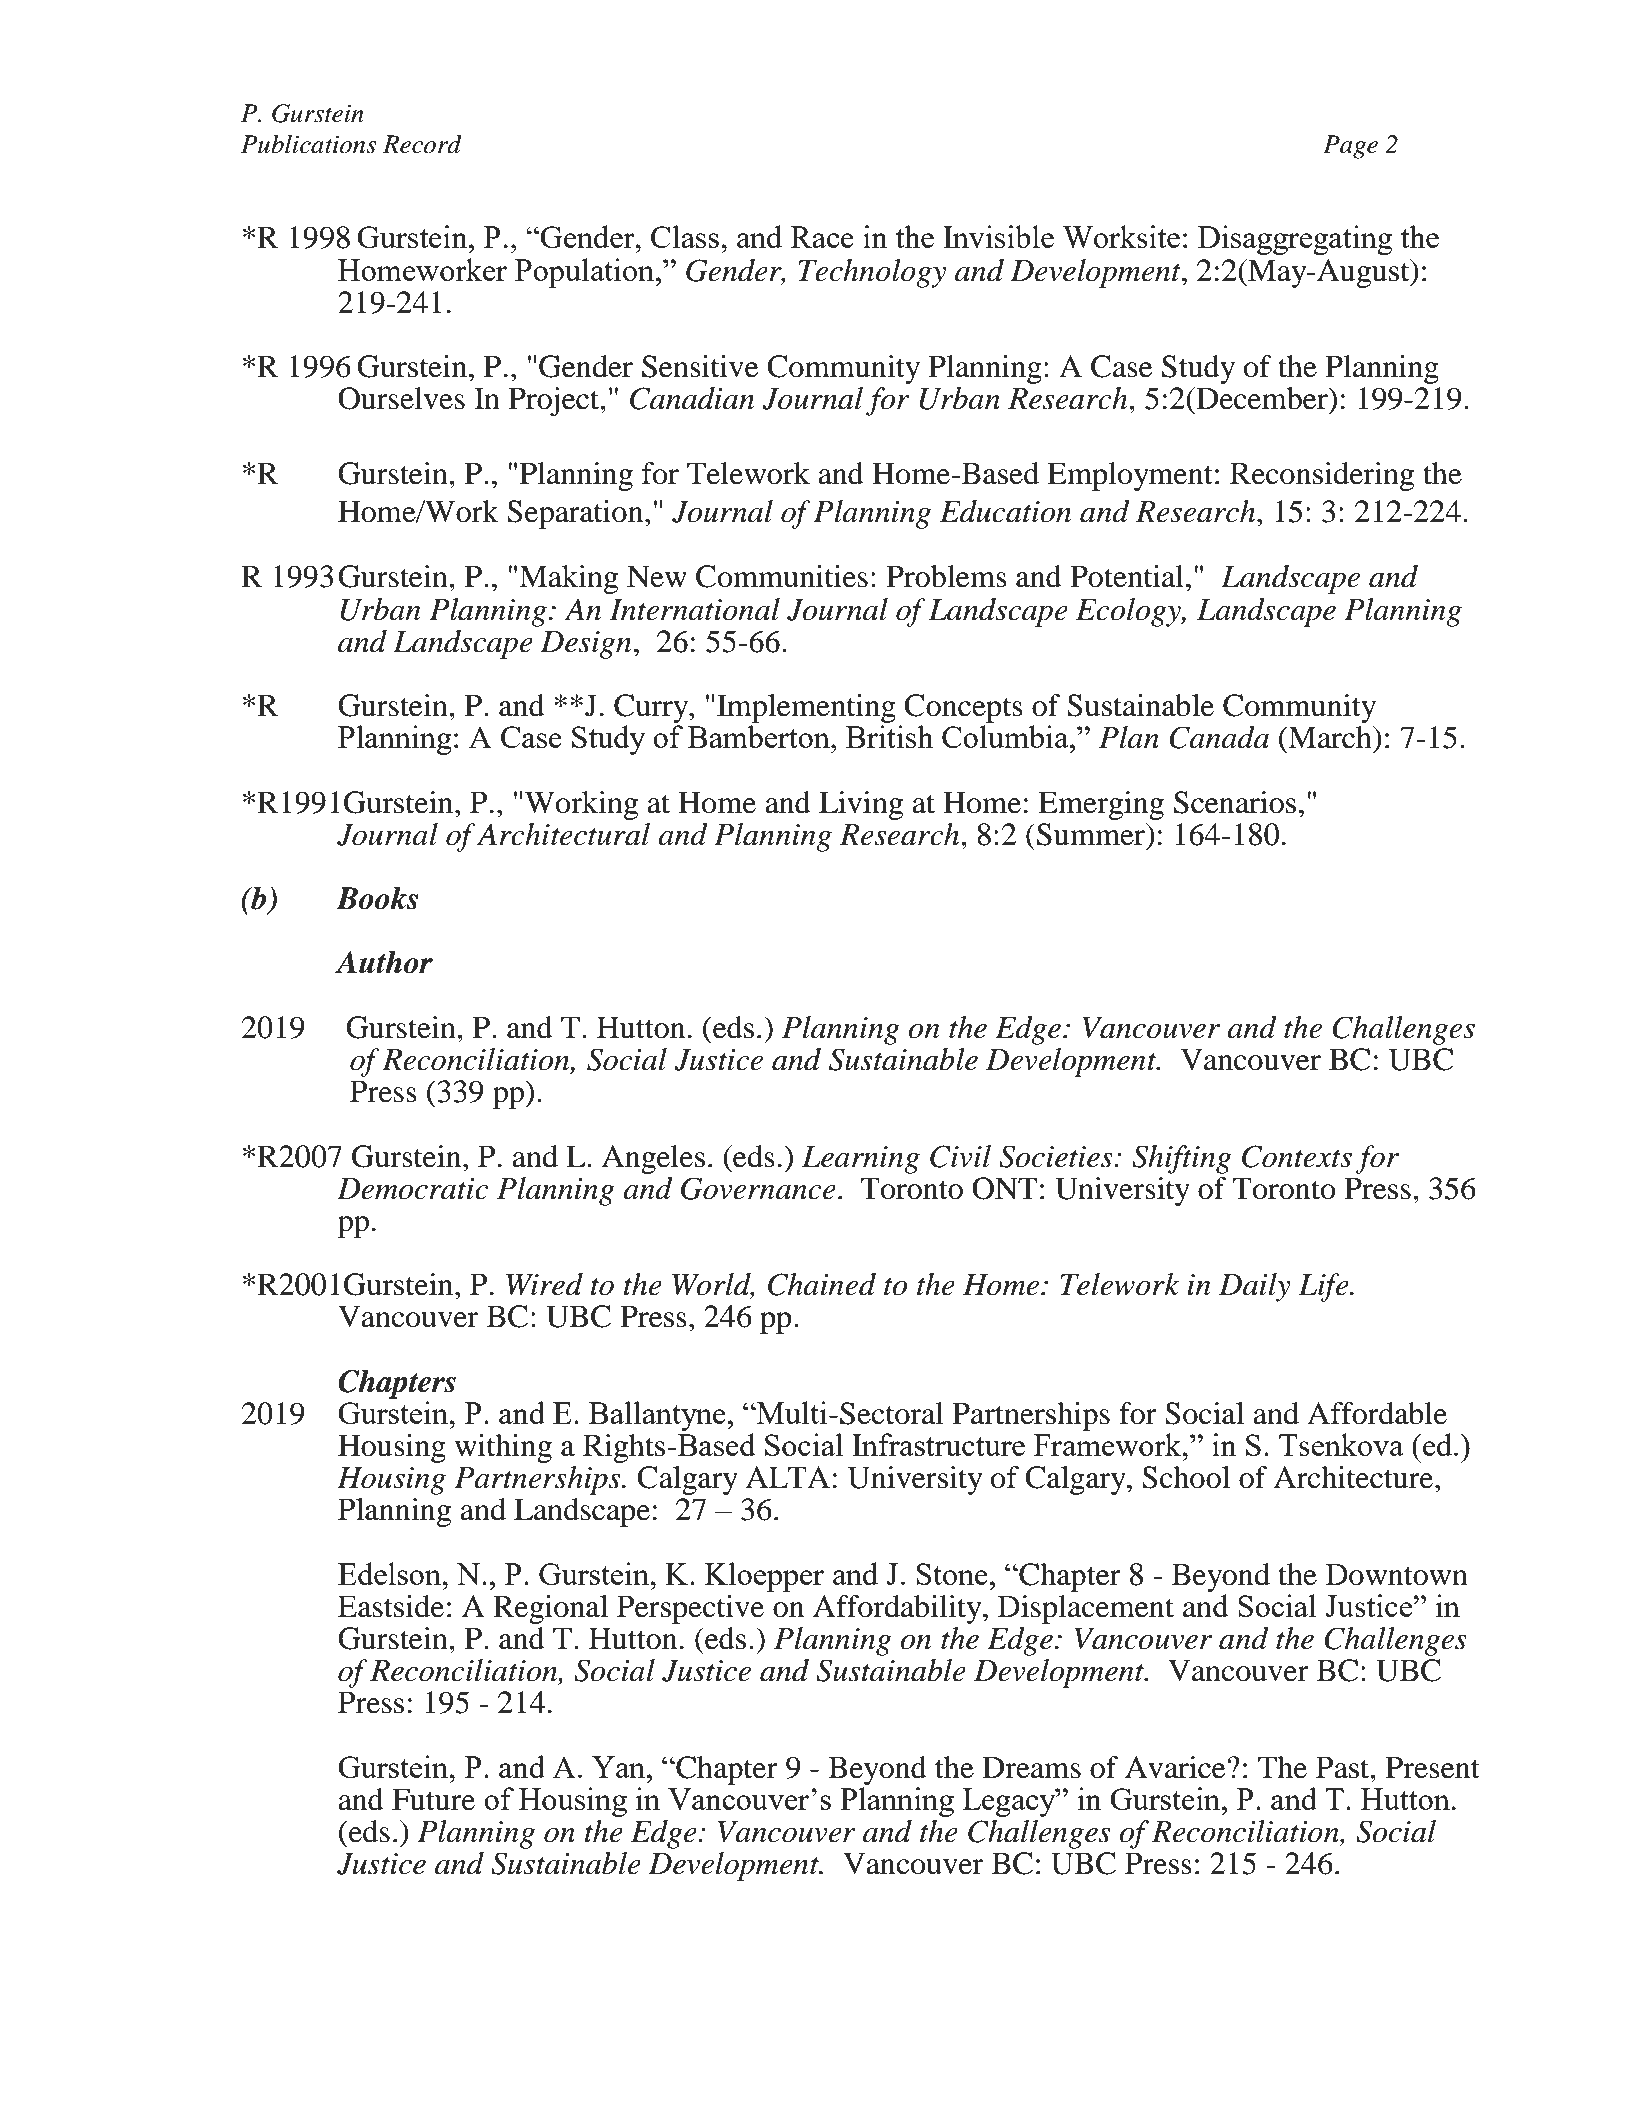 This document has width=1640, height=2123. I want to click on Page, so click(1350, 147).
